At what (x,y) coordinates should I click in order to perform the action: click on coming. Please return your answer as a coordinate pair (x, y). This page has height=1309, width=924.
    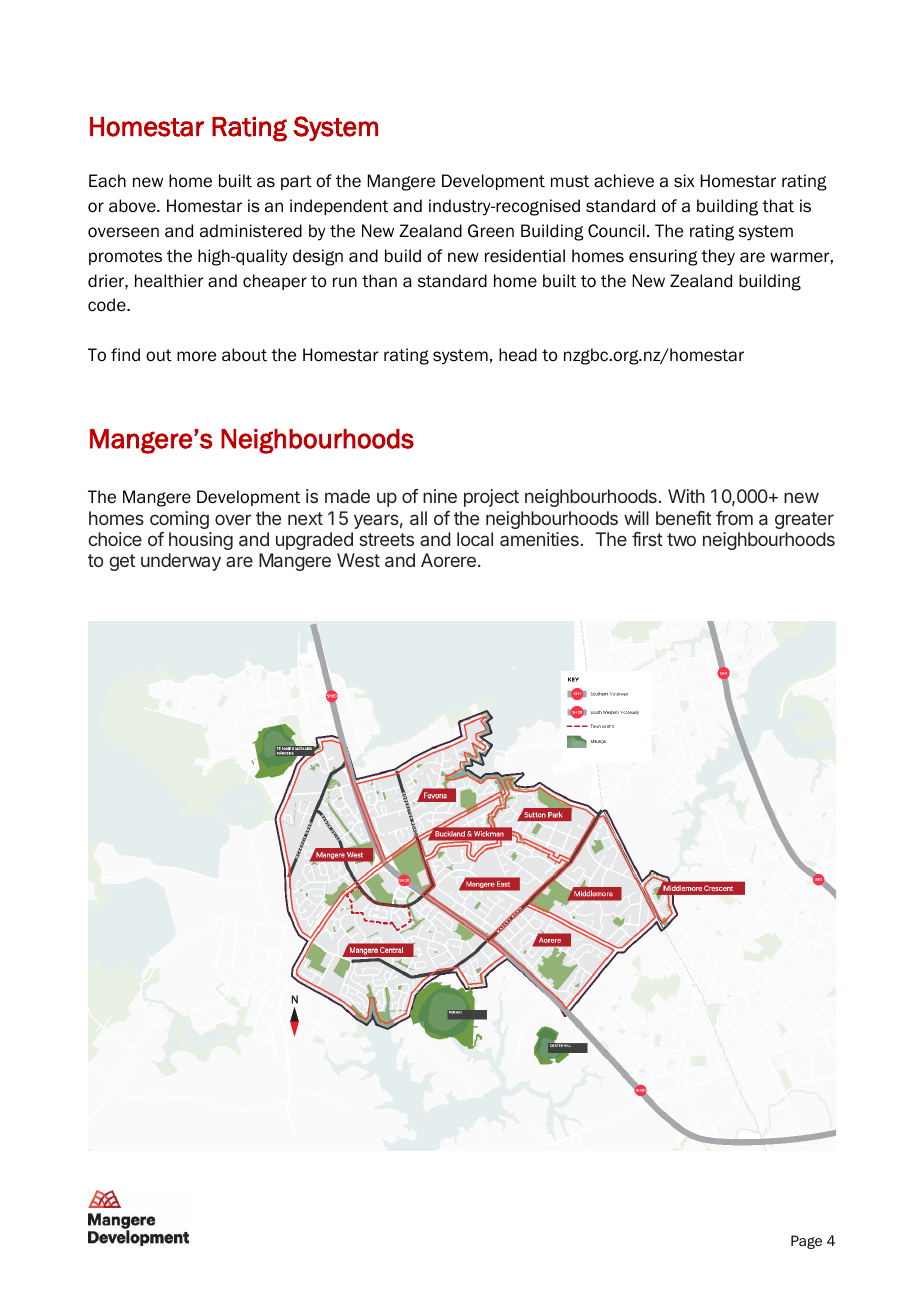
    Looking at the image, I should click on (179, 520).
